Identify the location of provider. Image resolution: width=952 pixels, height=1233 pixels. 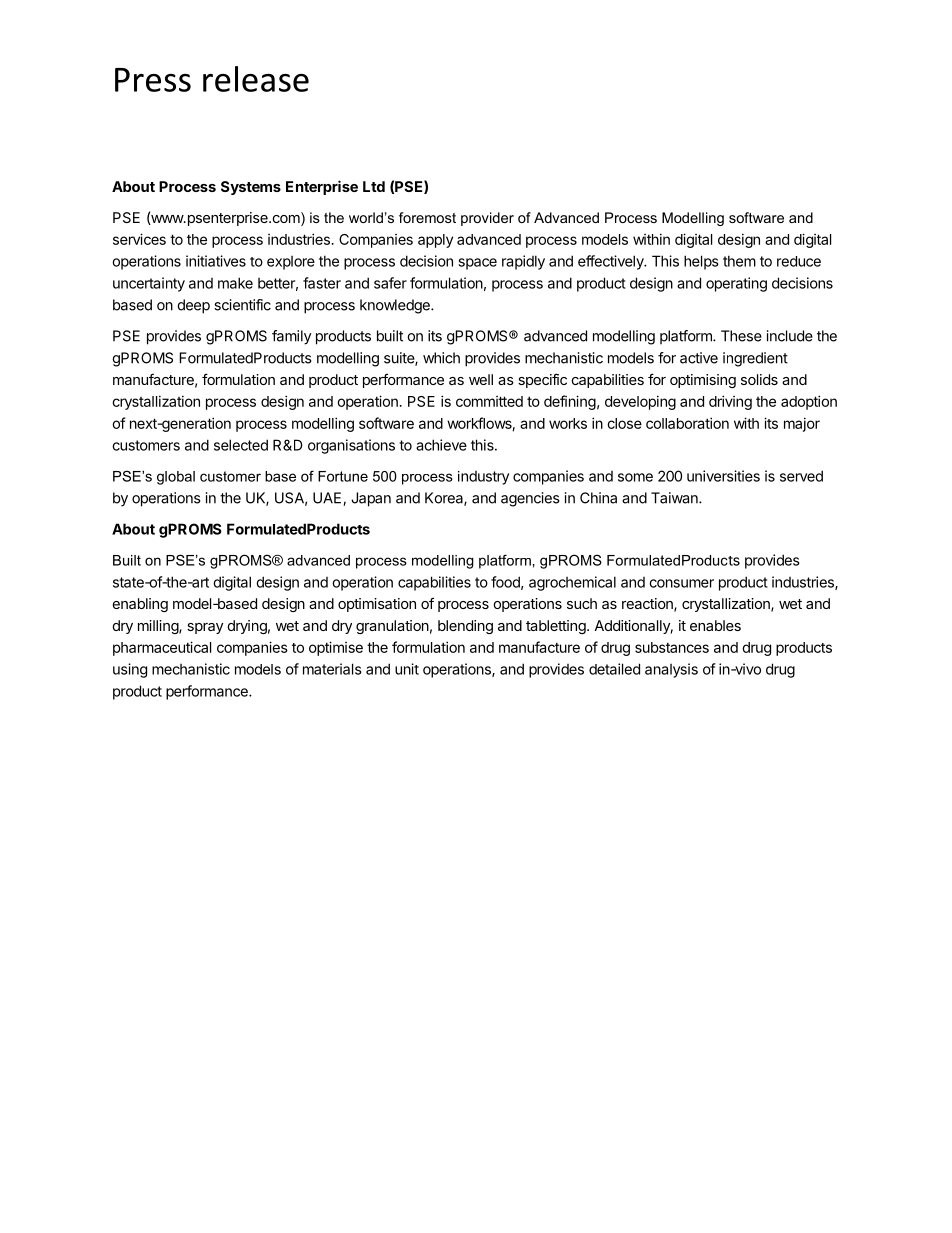
(487, 219).
